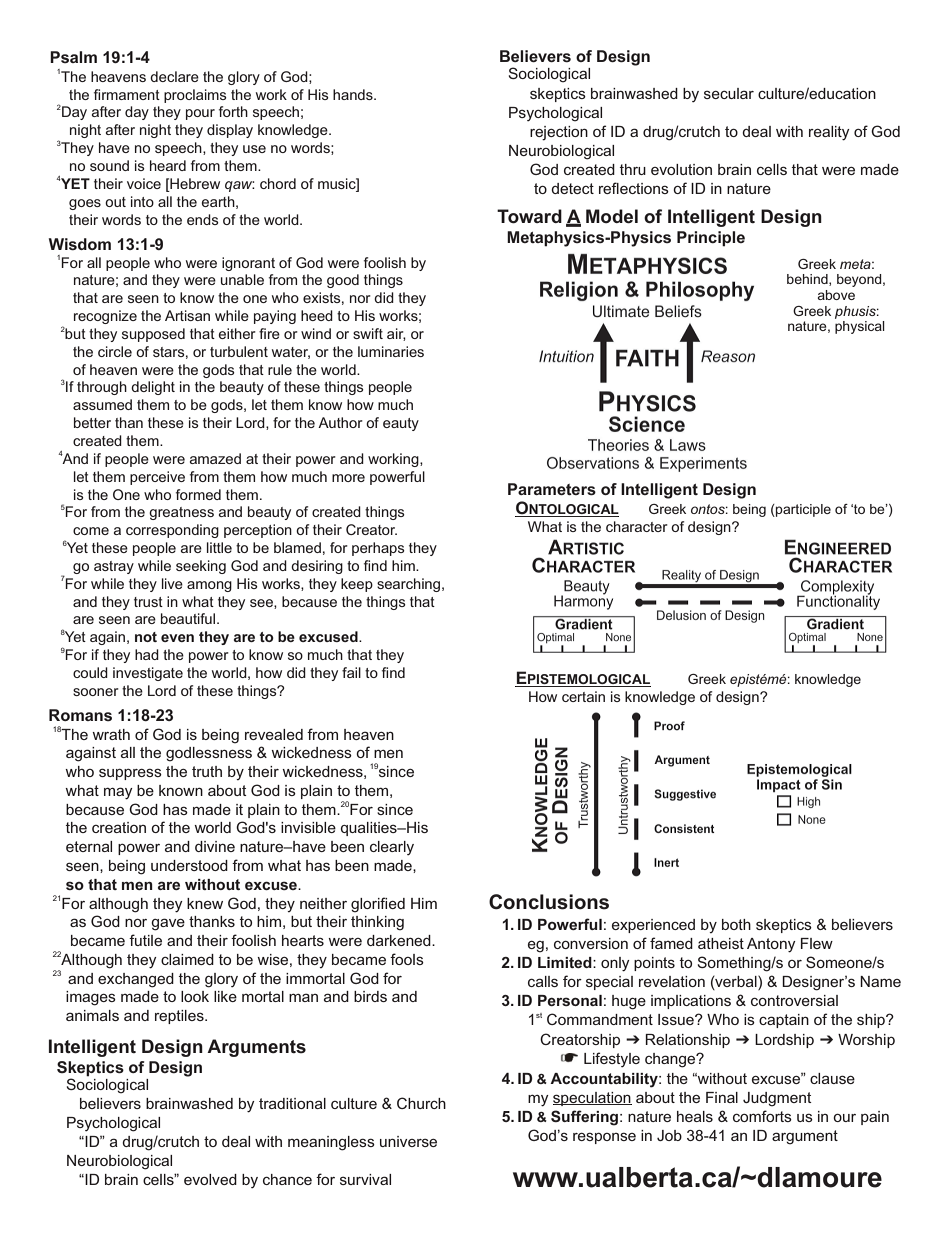  Describe the element at coordinates (210, 1179) in the document. I see `evolved` at that location.
